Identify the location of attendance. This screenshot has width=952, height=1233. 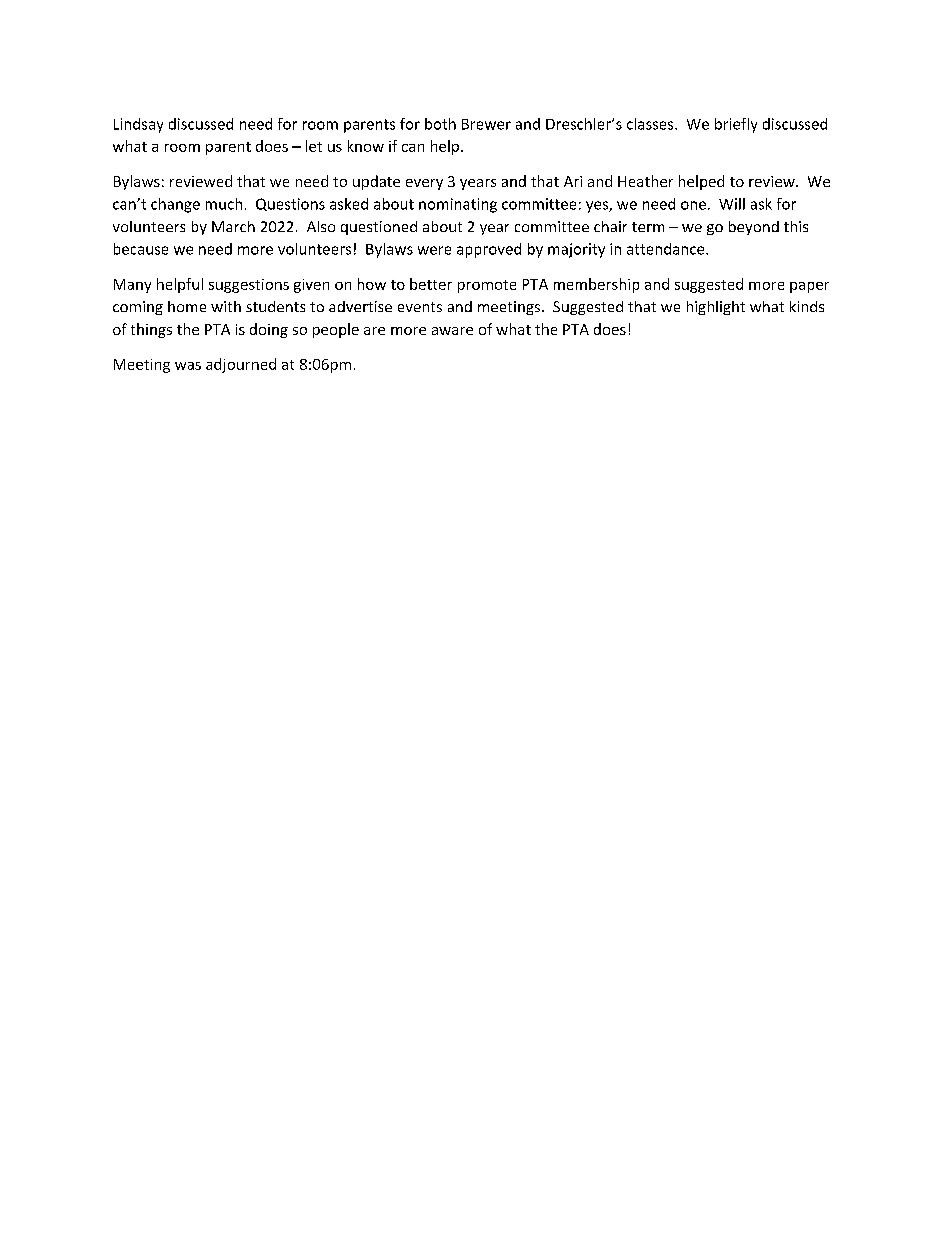
(667, 249).
